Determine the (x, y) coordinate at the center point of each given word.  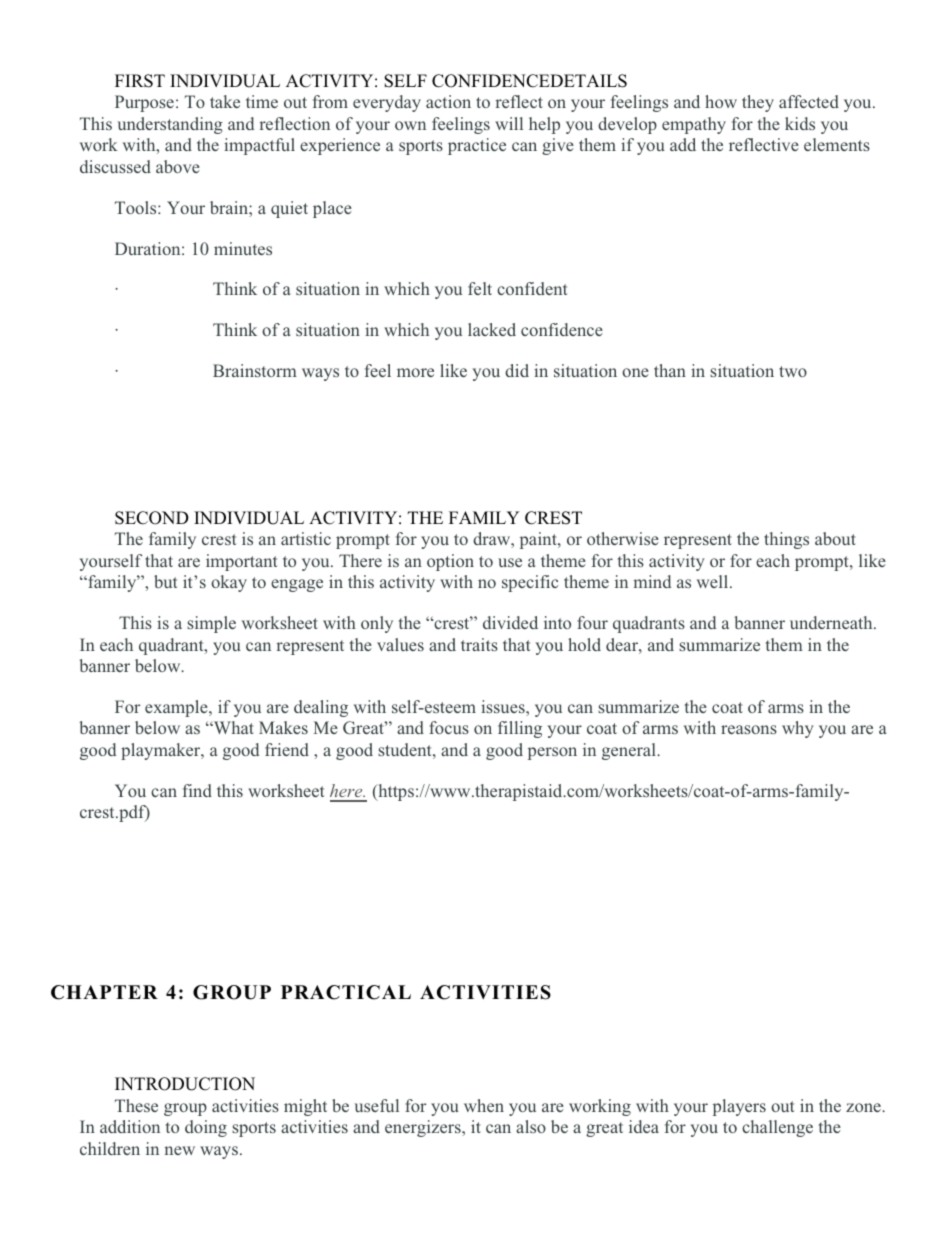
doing (206, 1128)
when (484, 1105)
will (509, 123)
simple (211, 624)
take (225, 101)
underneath (832, 622)
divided (510, 622)
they (758, 103)
